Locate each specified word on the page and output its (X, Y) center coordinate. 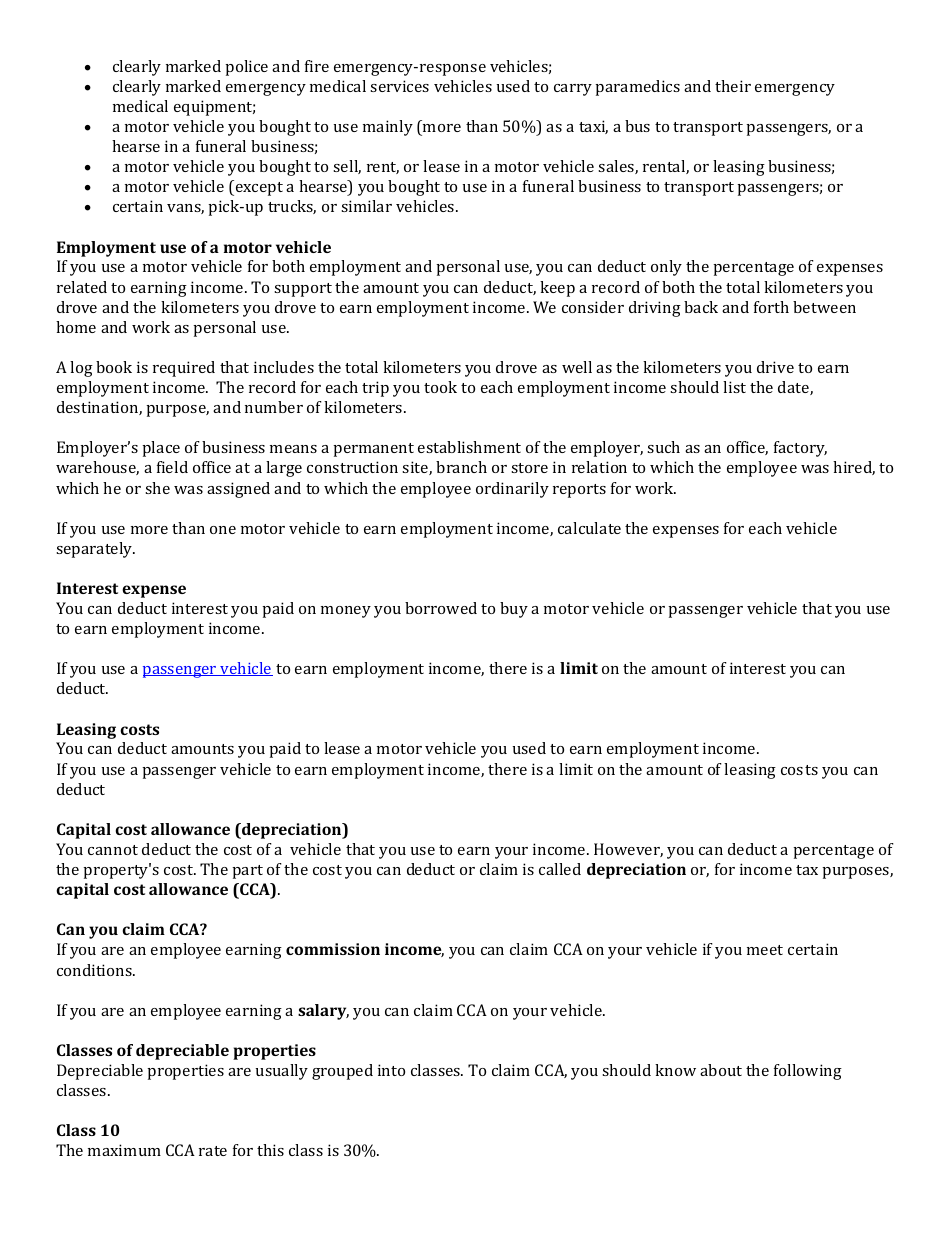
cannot (113, 850)
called (560, 869)
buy (514, 610)
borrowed (441, 608)
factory (800, 449)
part (247, 872)
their (733, 86)
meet (765, 950)
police (246, 68)
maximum (124, 1150)
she (157, 488)
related (82, 287)
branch (461, 467)
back (701, 307)
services (399, 86)
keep (557, 289)
